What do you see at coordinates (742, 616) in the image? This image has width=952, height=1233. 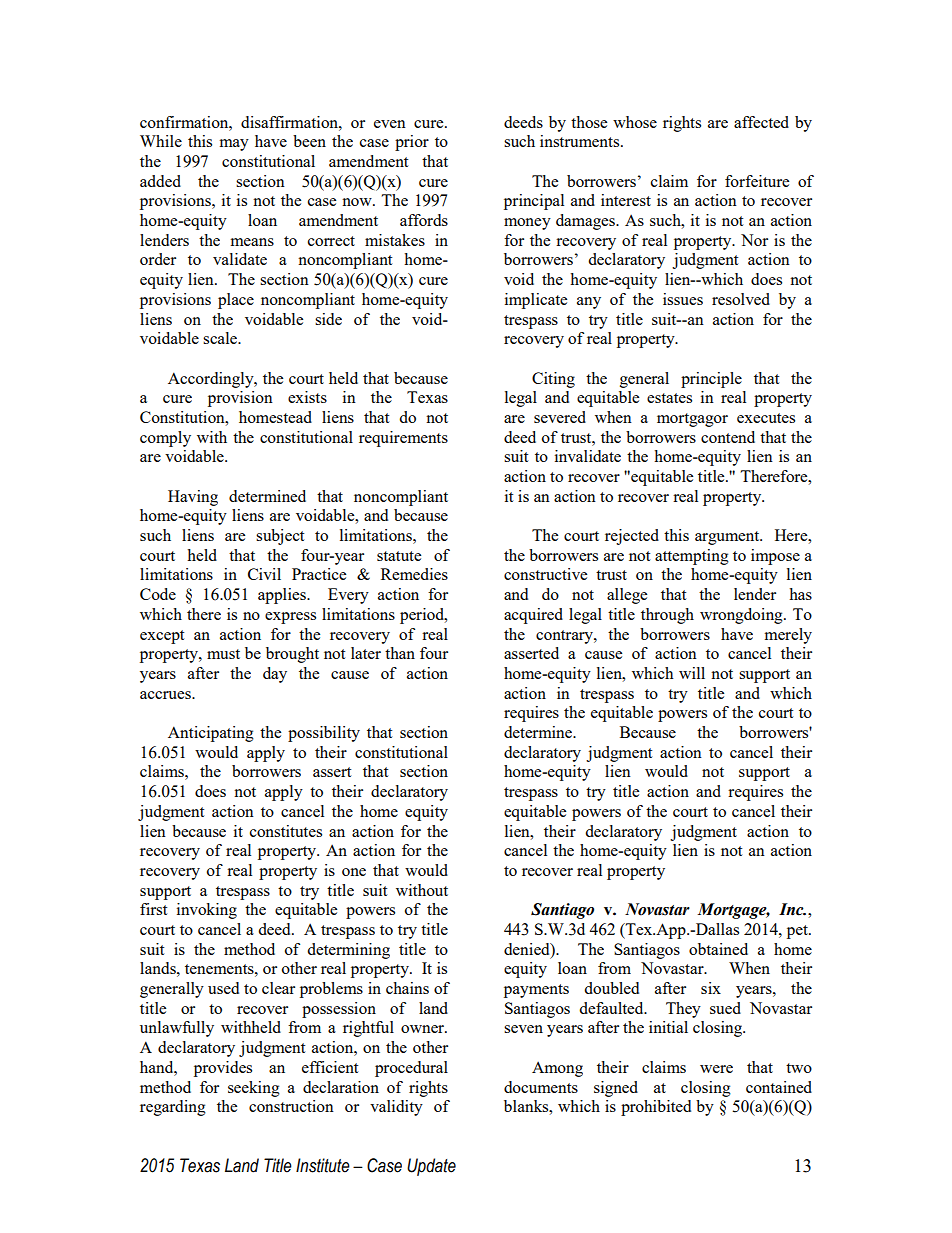 I see `wrongdoing` at bounding box center [742, 616].
